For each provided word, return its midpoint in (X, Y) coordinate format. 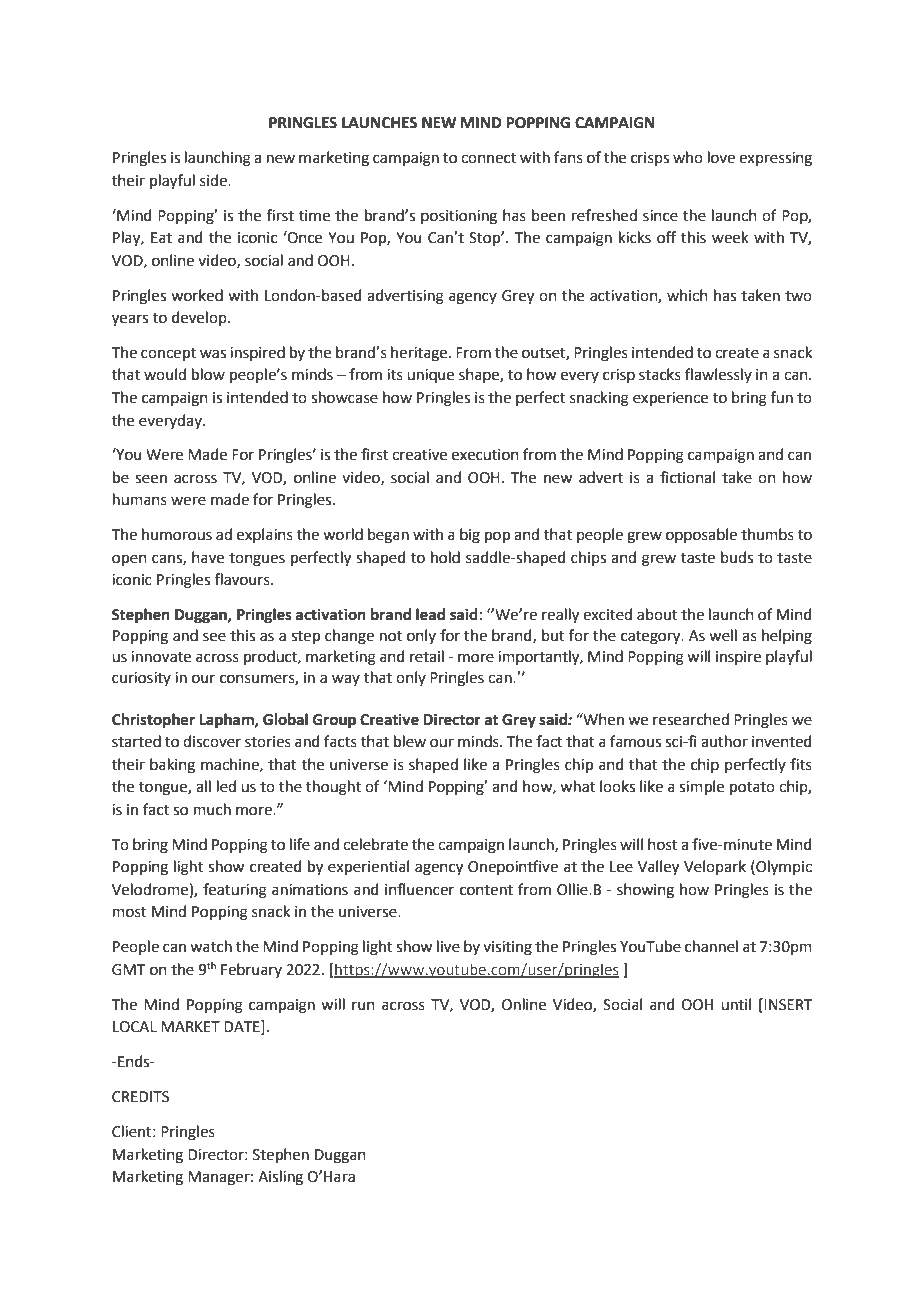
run (363, 1006)
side (214, 180)
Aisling (280, 1178)
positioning (459, 217)
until (736, 1004)
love (721, 157)
